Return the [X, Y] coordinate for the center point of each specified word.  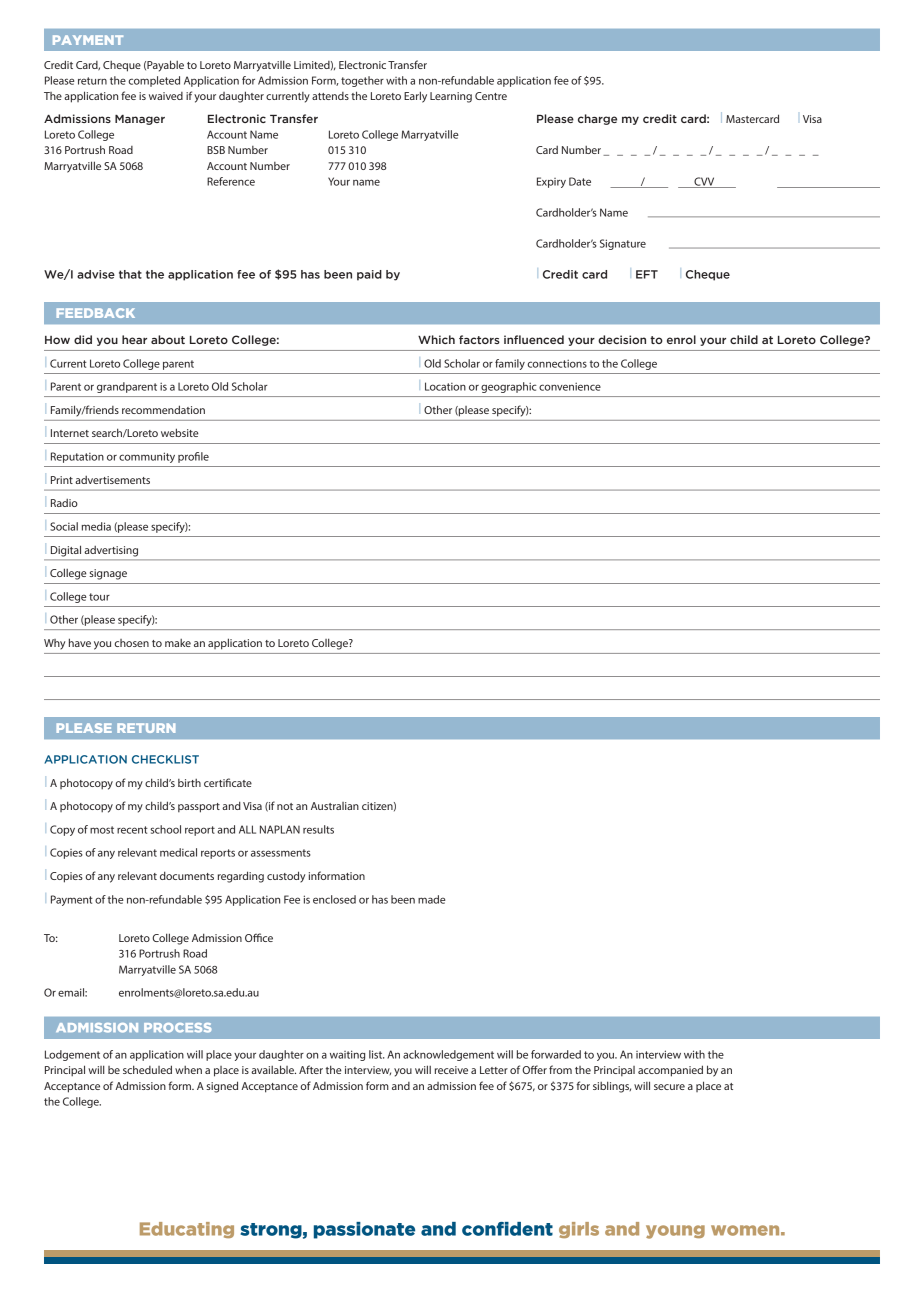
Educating [187, 1230]
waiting [347, 1055]
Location [445, 386]
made [432, 899]
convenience [570, 386]
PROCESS [177, 1028]
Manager [140, 120]
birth [189, 783]
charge [597, 119]
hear [134, 339]
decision [622, 339]
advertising [111, 551]
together [362, 81]
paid [369, 275]
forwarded [556, 1054]
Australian [335, 806]
